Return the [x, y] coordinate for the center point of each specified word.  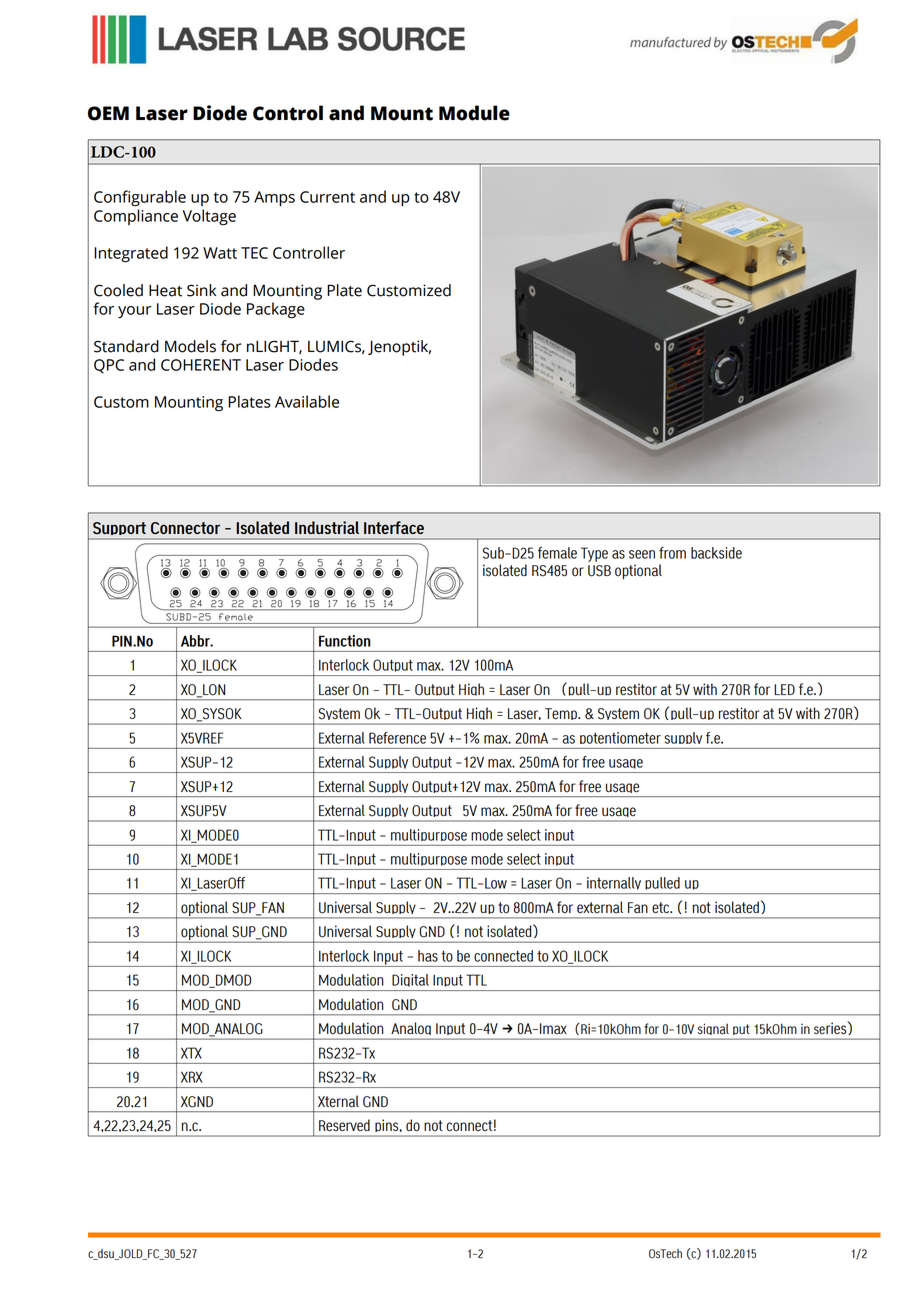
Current [327, 197]
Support [120, 531]
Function [345, 641]
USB [599, 571]
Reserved [344, 1125]
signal [713, 1031]
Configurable [140, 198]
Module [474, 113]
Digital [410, 982]
